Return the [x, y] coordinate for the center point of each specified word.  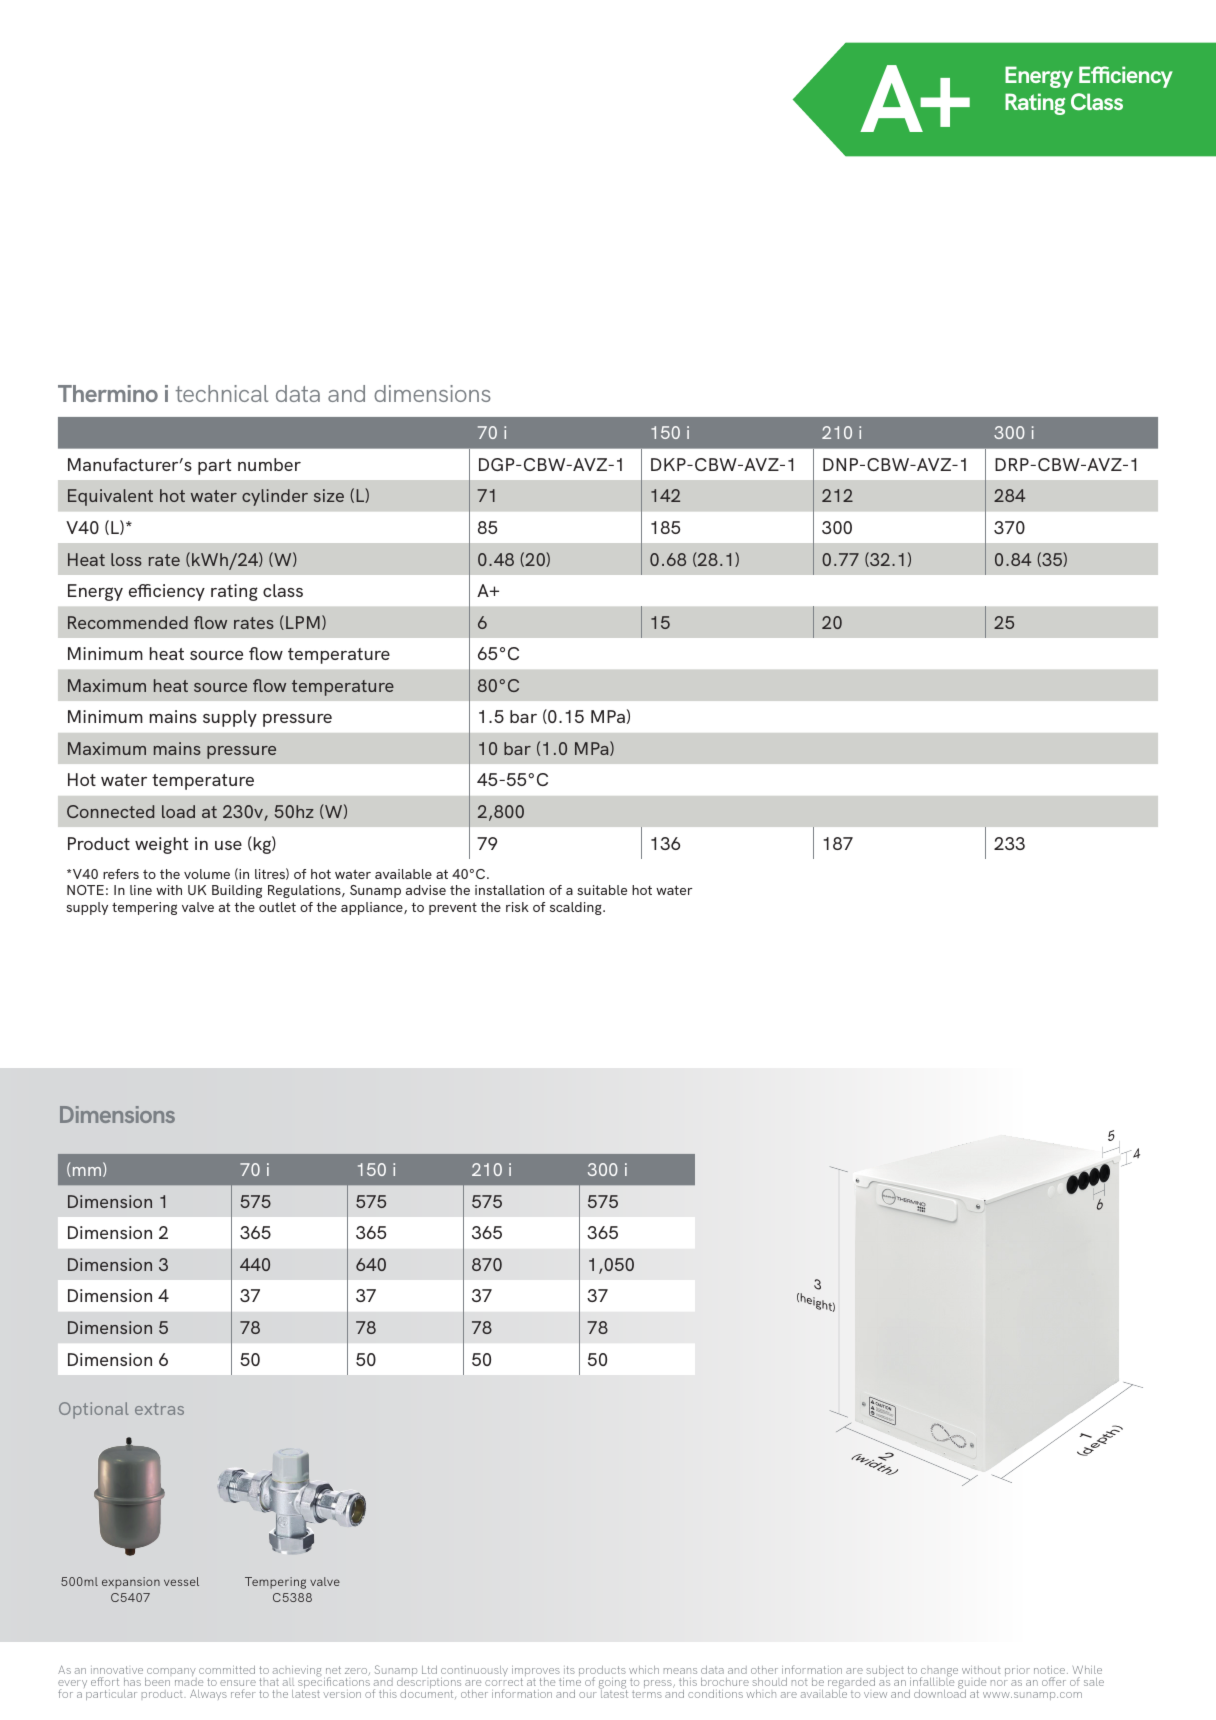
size [329, 495]
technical [221, 393]
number [269, 464]
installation [509, 890]
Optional [94, 1410]
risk [517, 907]
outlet [277, 907]
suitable [602, 890]
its [569, 1670]
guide [972, 1685]
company [171, 1673]
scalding [577, 908]
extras [159, 1409]
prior [1017, 1672]
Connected [110, 811]
